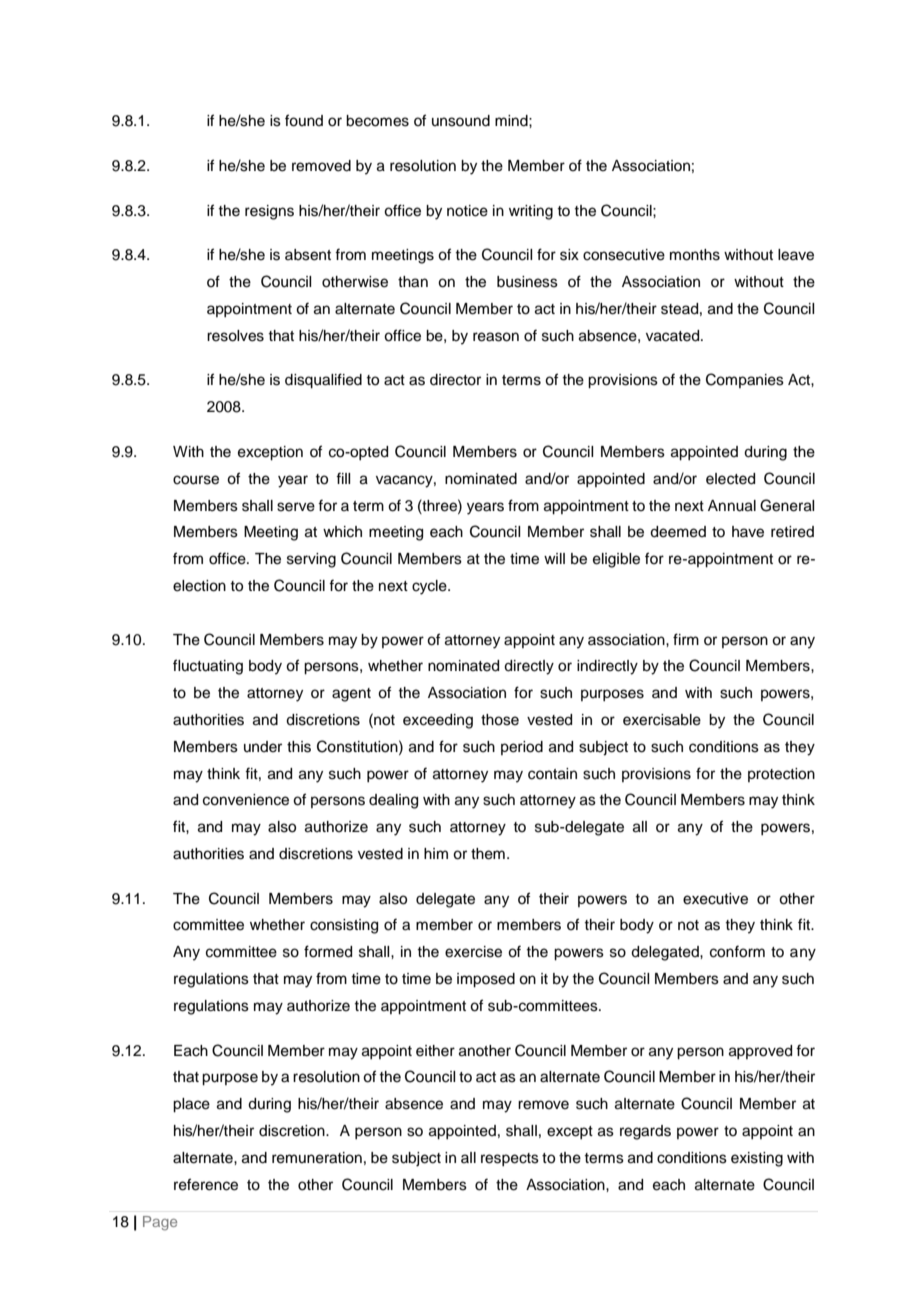  I want to click on conform, so click(737, 951).
